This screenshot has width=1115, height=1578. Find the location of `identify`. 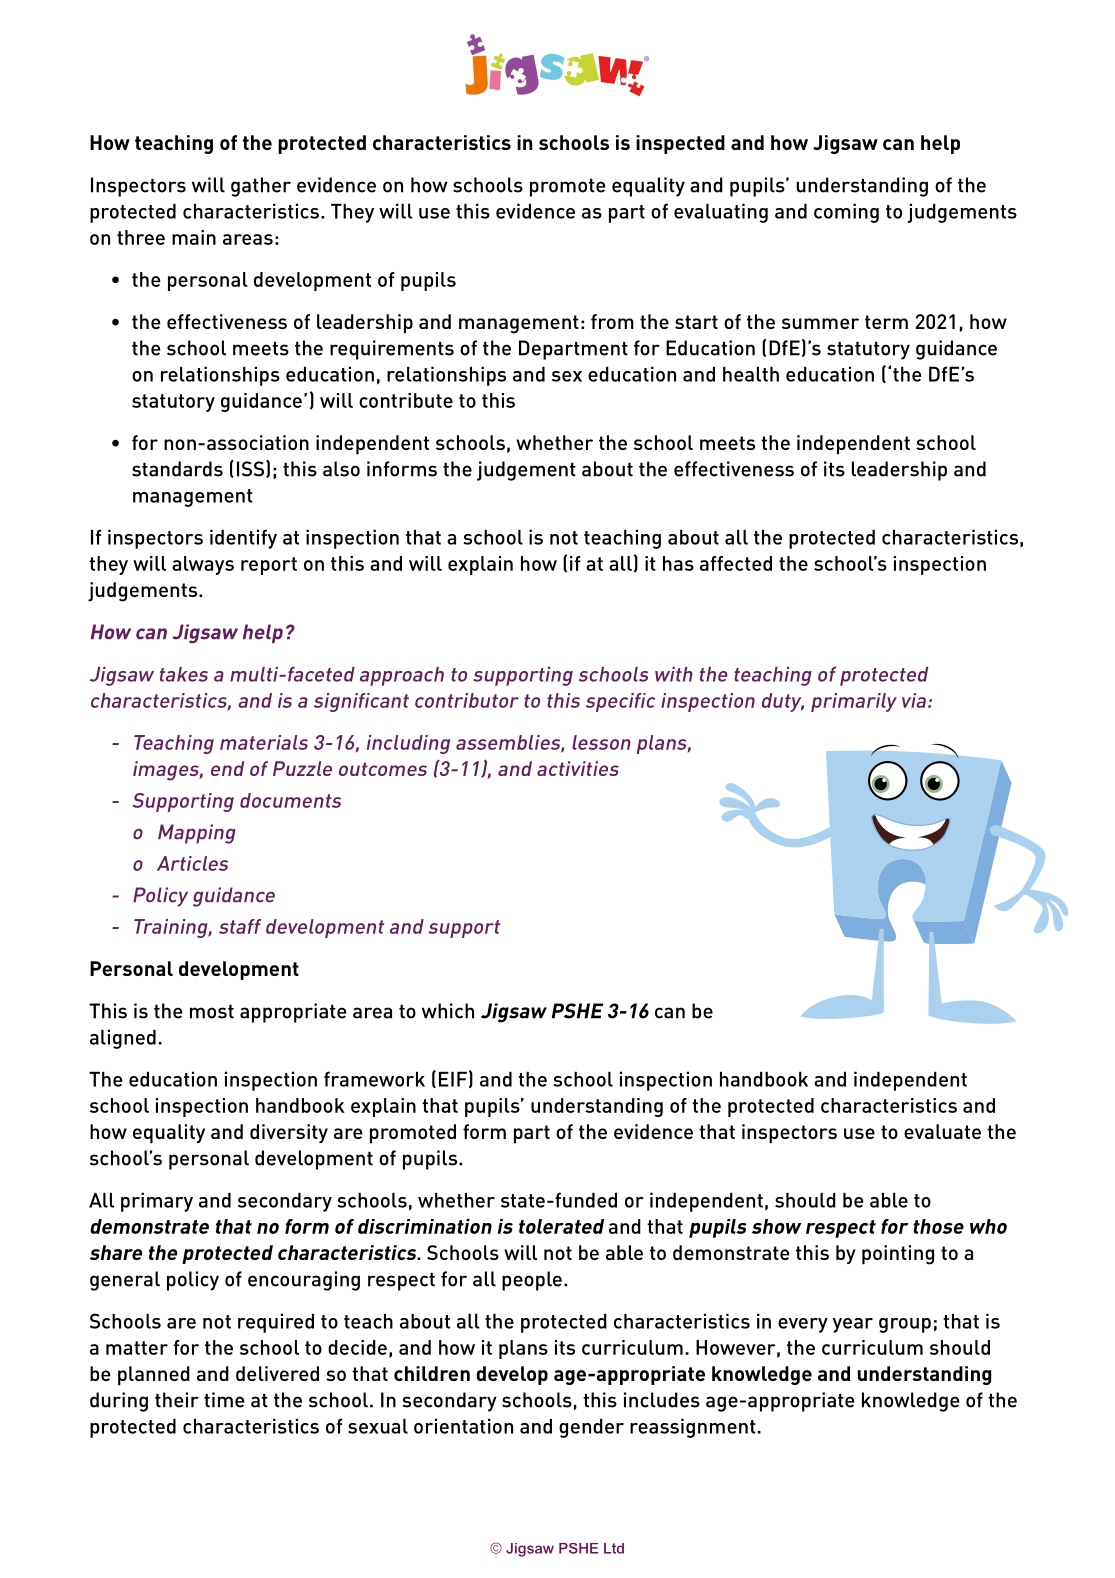

identify is located at coordinates (243, 539).
